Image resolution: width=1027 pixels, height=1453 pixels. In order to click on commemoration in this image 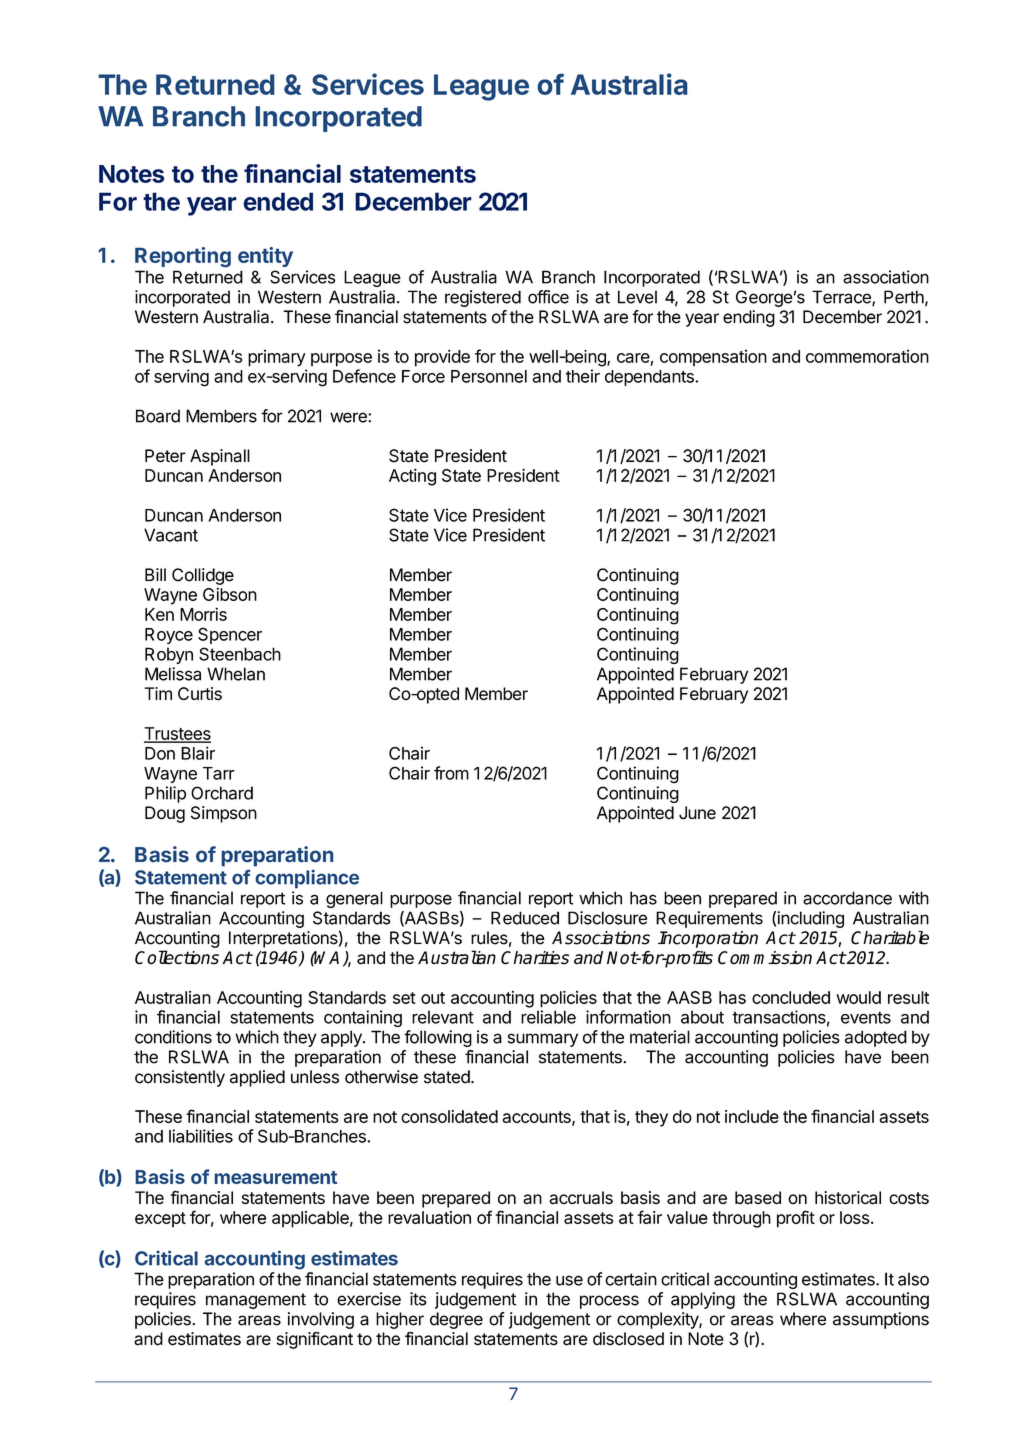, I will do `click(867, 356)`.
